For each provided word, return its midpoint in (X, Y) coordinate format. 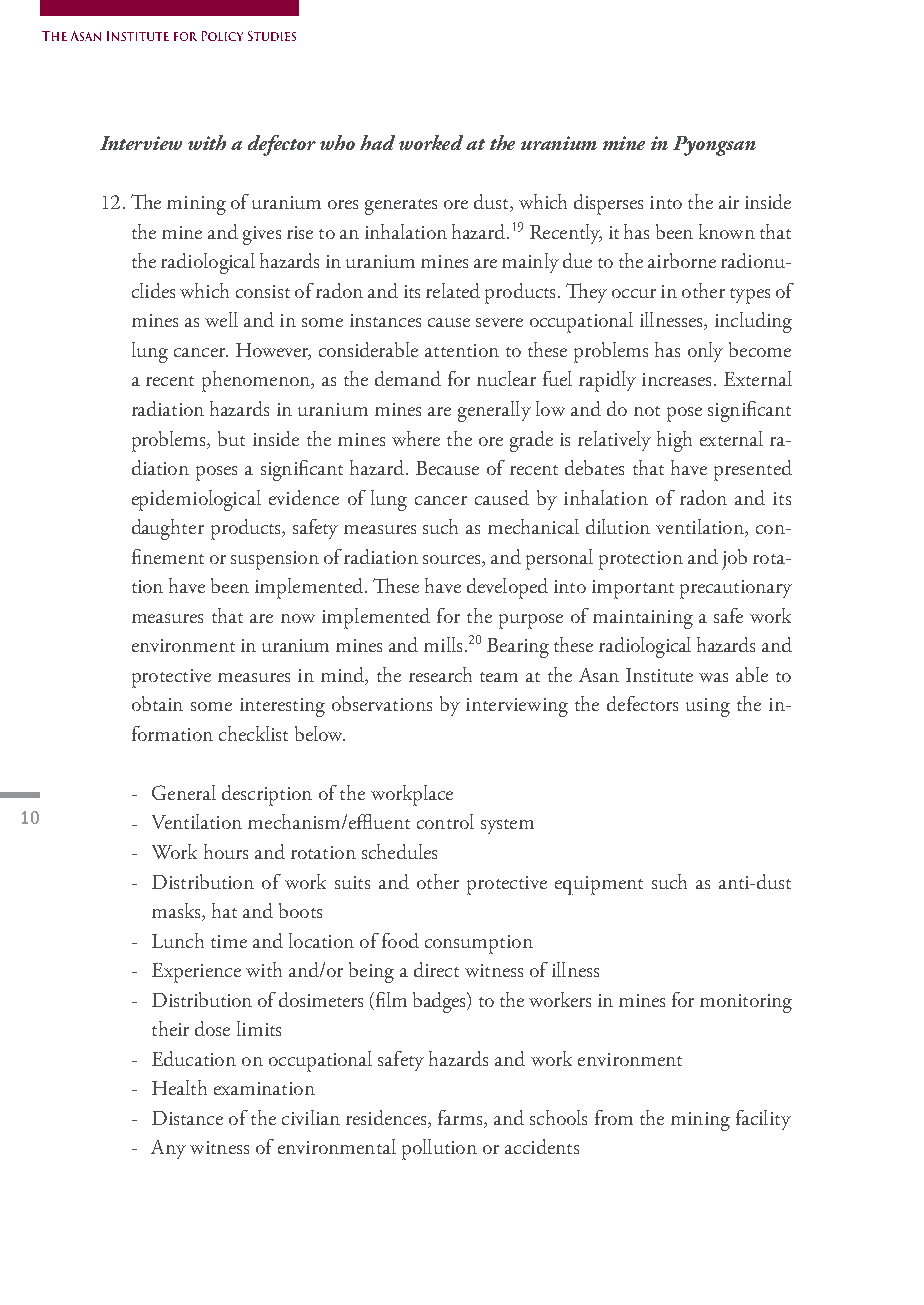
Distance (187, 1118)
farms (461, 1119)
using (708, 707)
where (416, 438)
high (674, 441)
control (445, 821)
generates (401, 207)
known (727, 231)
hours (226, 851)
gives (262, 235)
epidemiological (196, 500)
